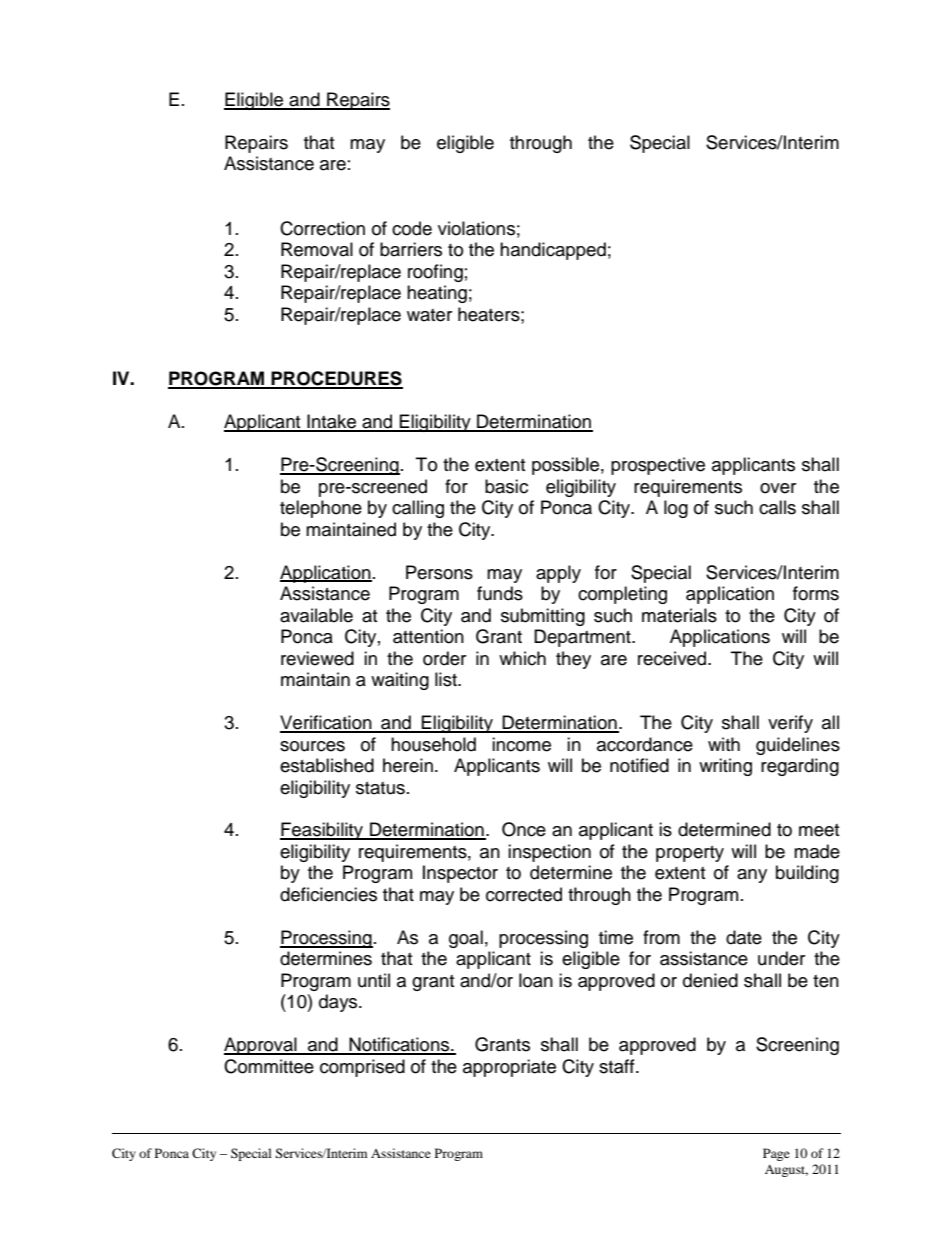 The height and width of the page is (1233, 952). Describe the element at coordinates (362, 1068) in the page. I see `comprised` at that location.
